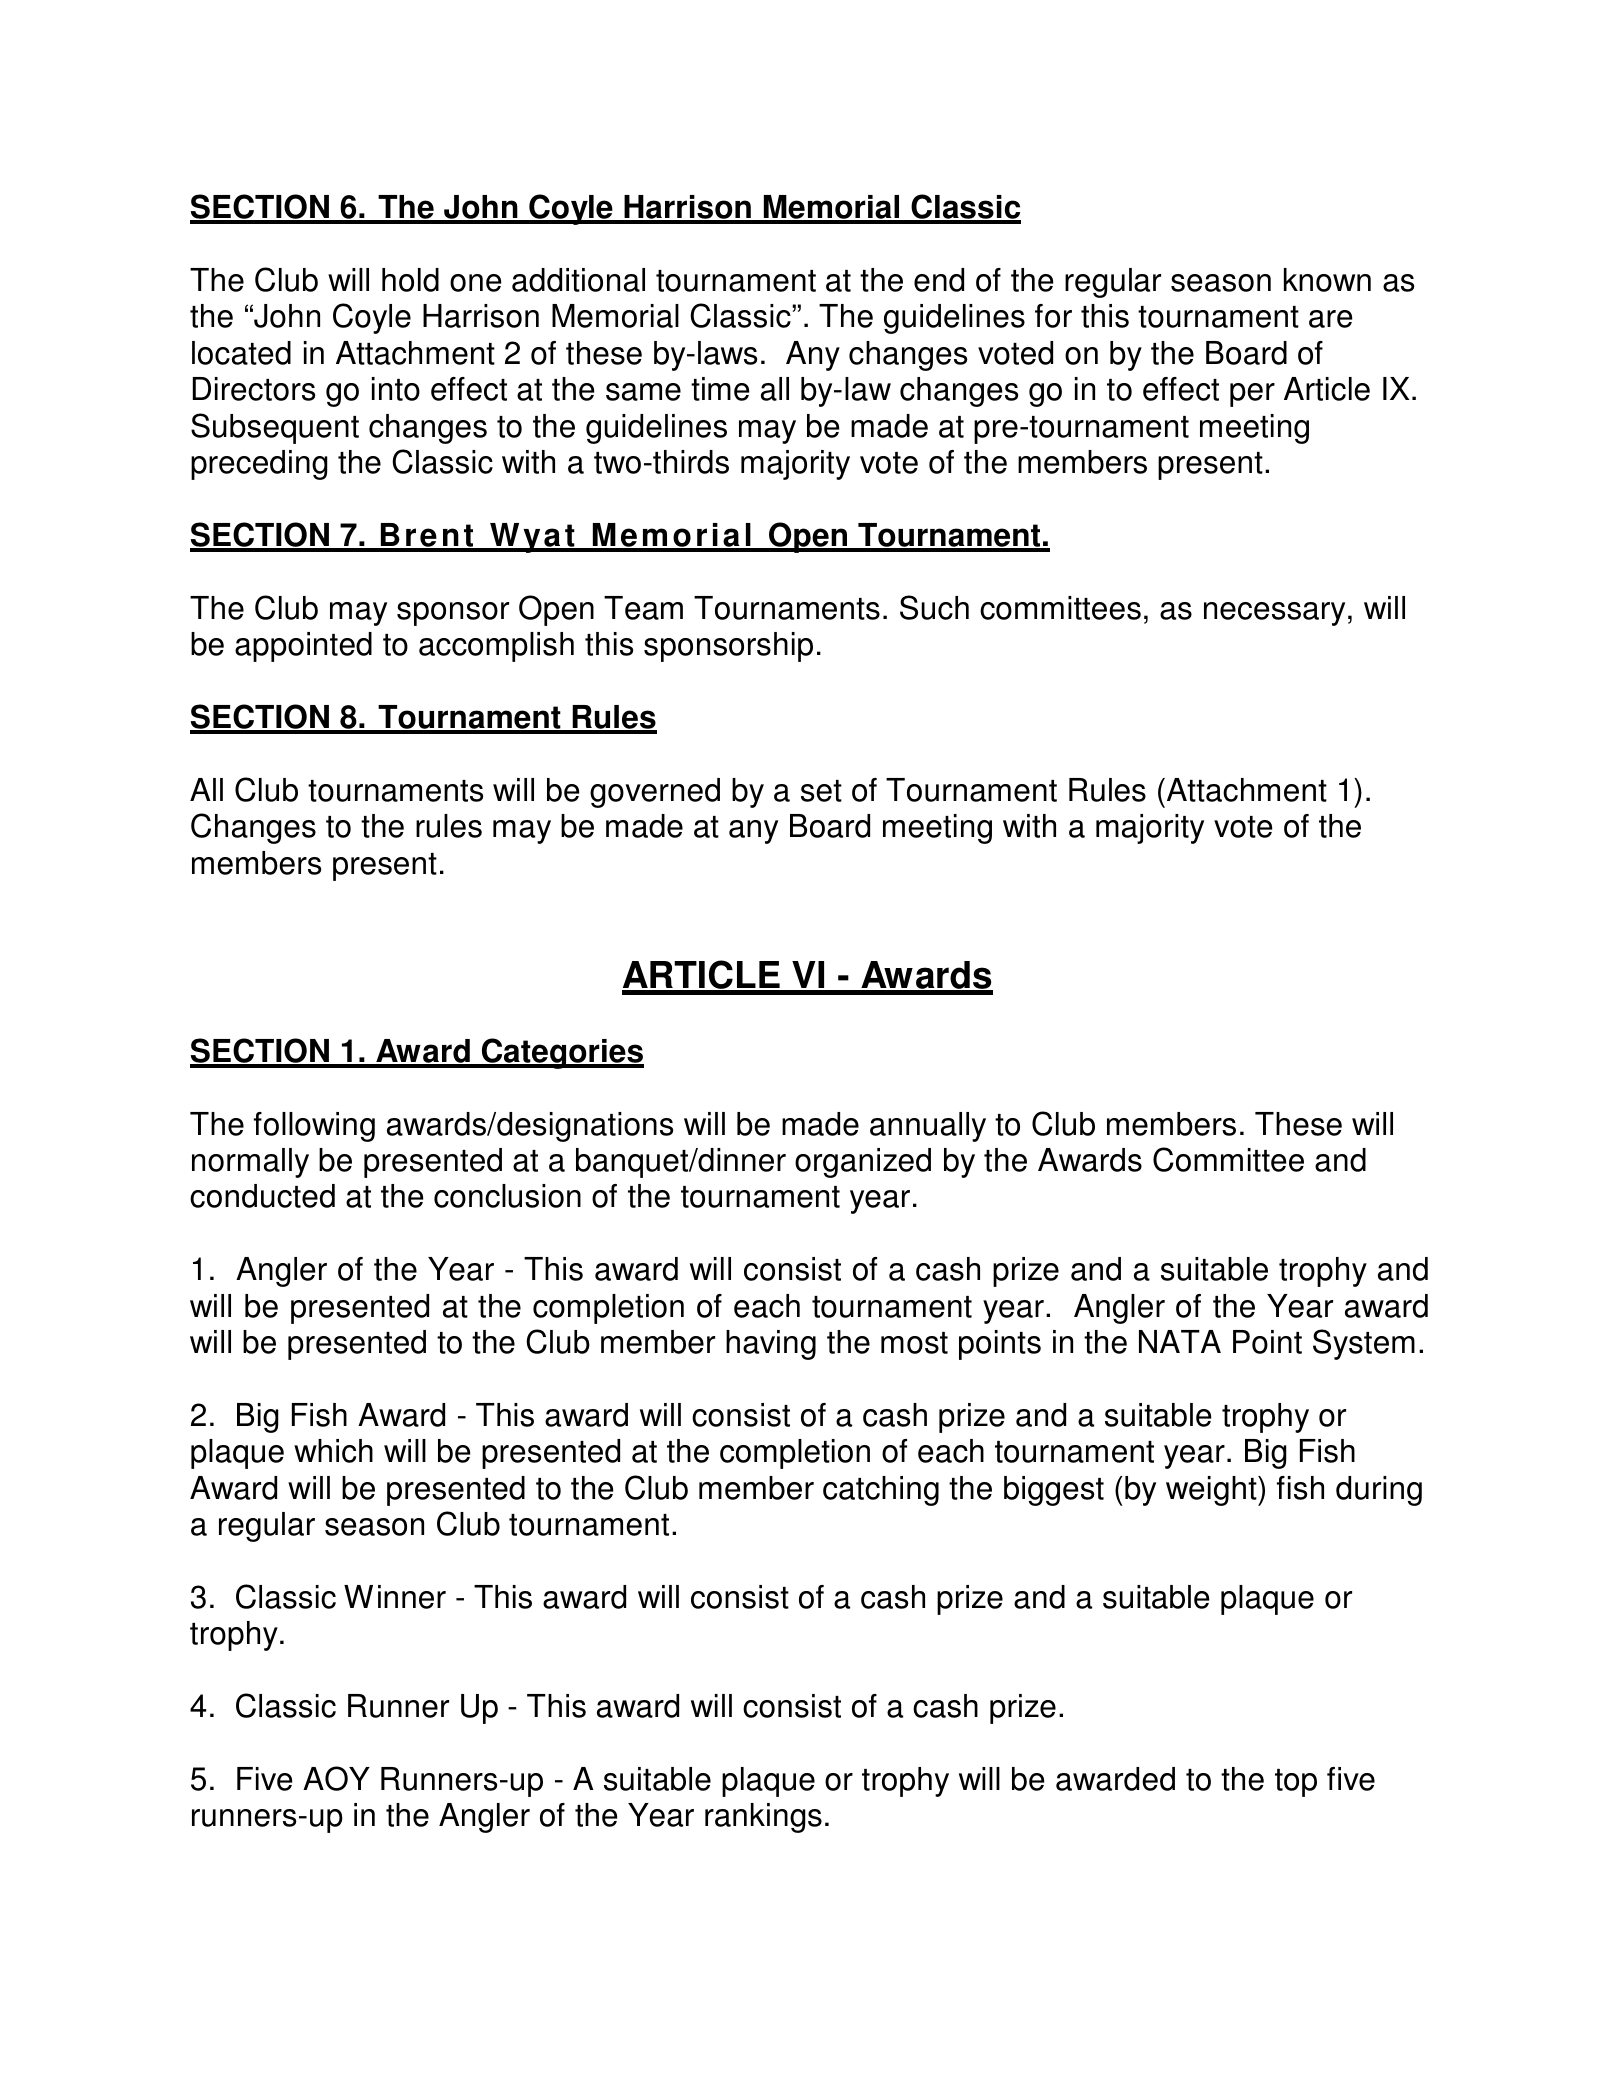  What do you see at coordinates (720, 389) in the screenshot?
I see `time` at bounding box center [720, 389].
